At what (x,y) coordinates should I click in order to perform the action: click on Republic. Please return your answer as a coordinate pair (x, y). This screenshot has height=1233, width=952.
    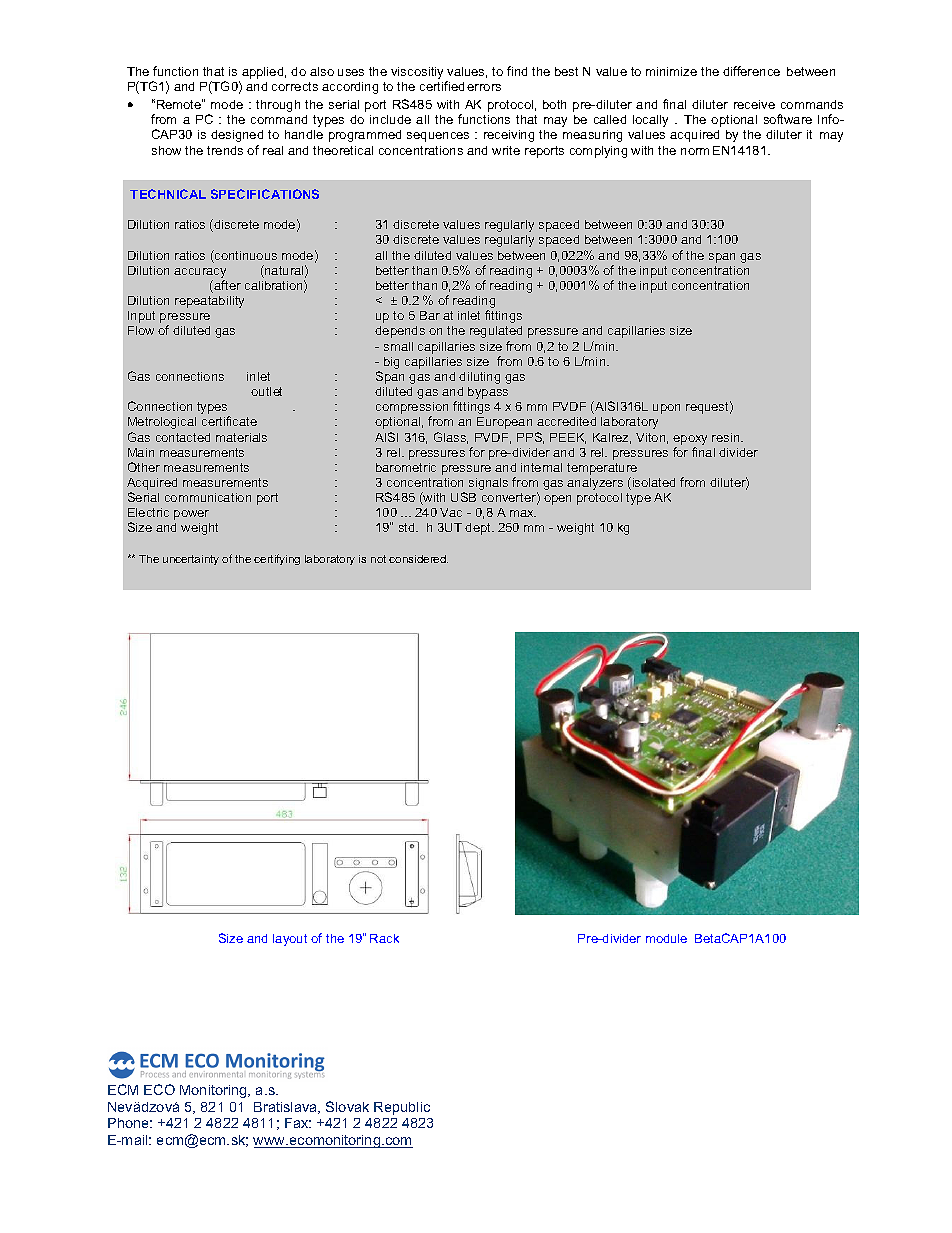
    Looking at the image, I should click on (402, 1108).
